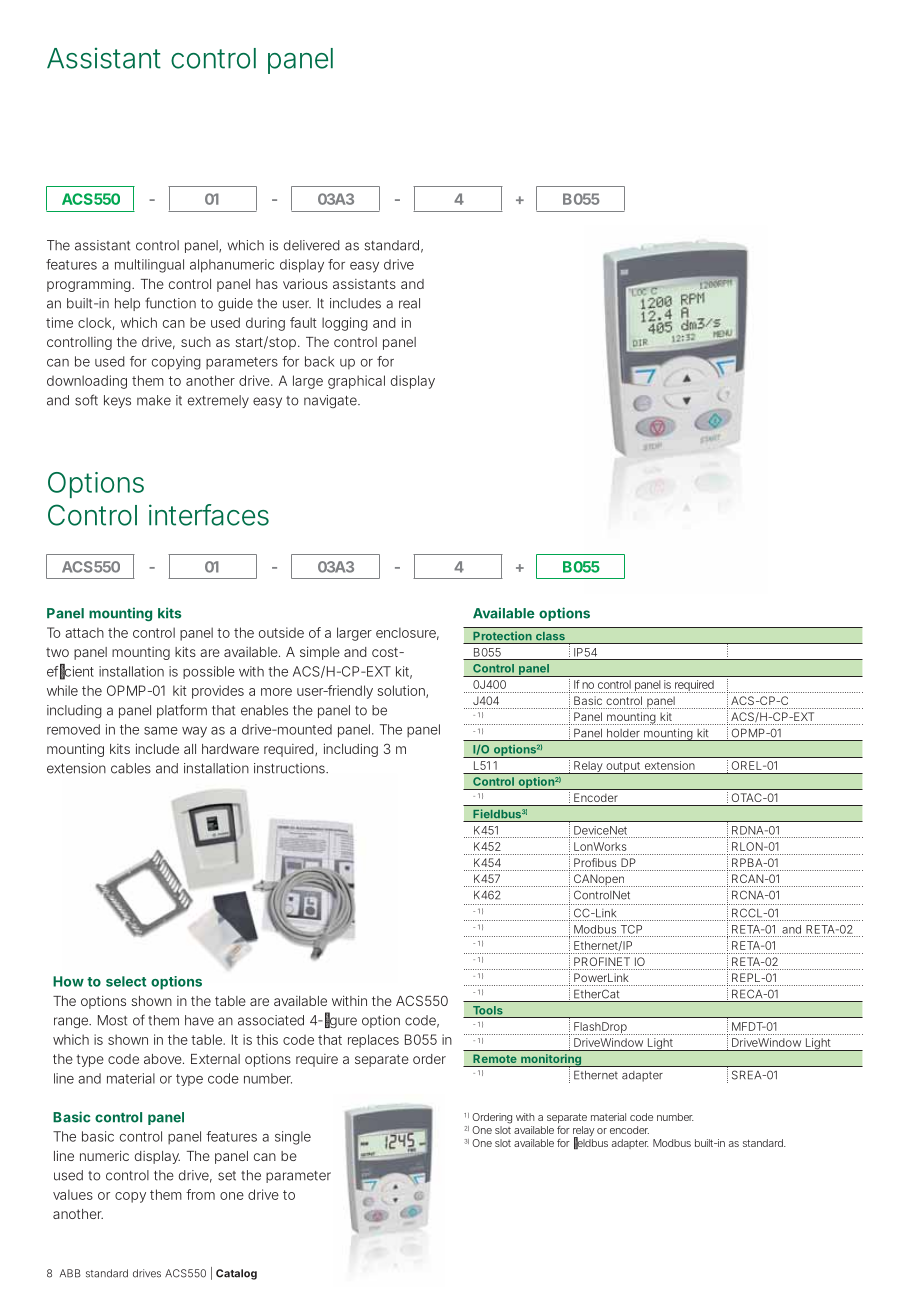  I want to click on TCP, so click(631, 929).
